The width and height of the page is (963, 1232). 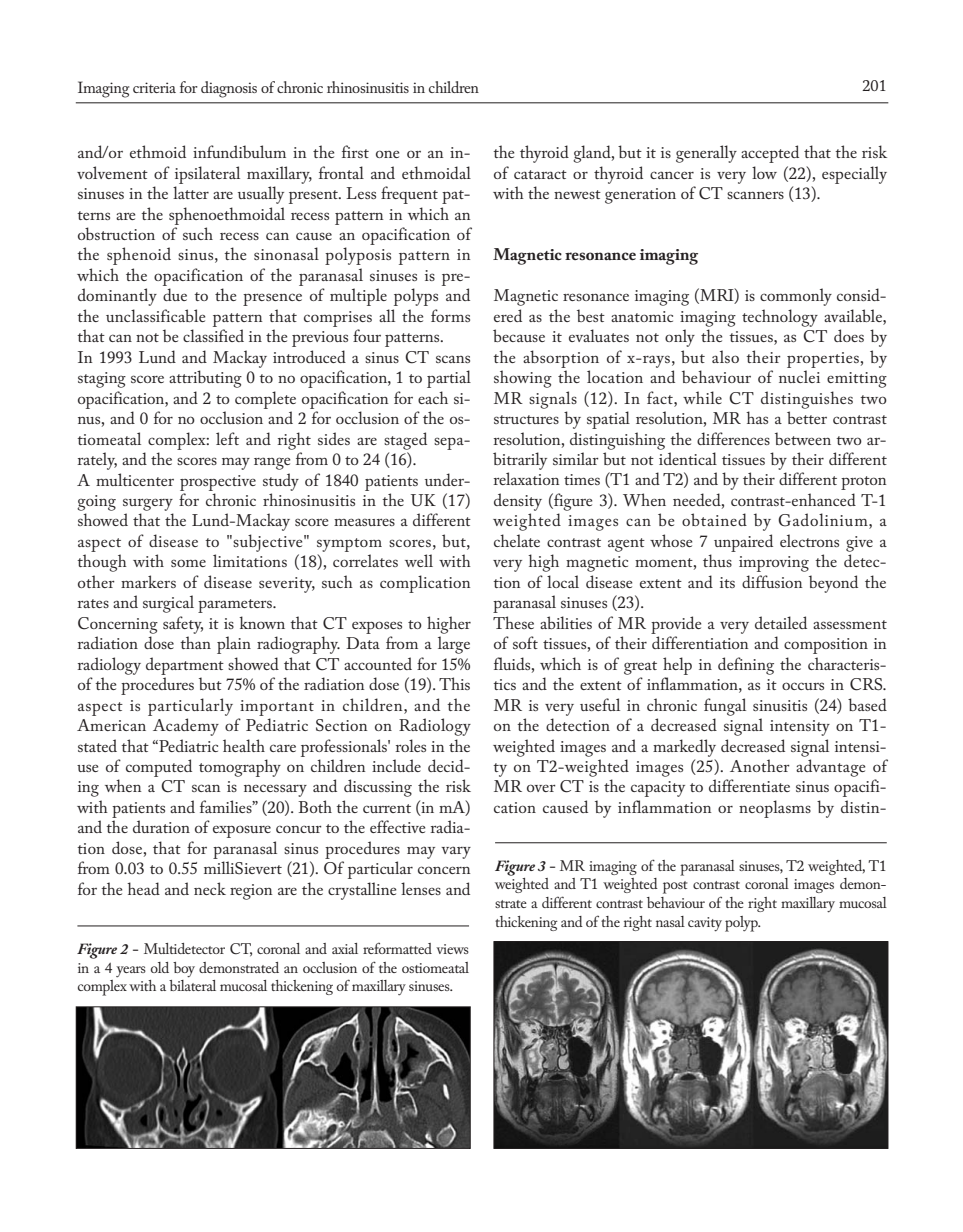 What do you see at coordinates (743, 543) in the page?
I see `unpaired` at bounding box center [743, 543].
